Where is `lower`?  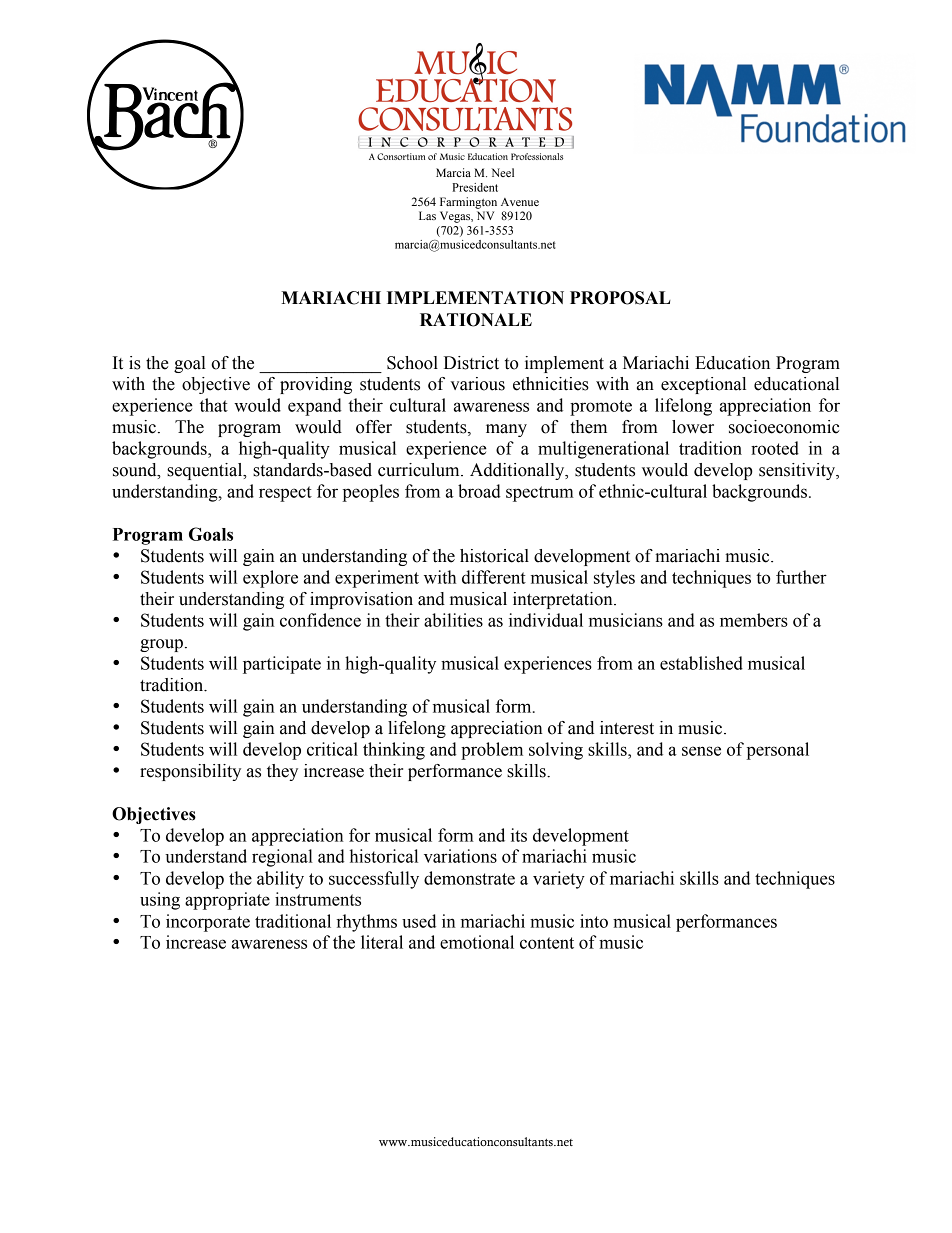
lower is located at coordinates (693, 427).
